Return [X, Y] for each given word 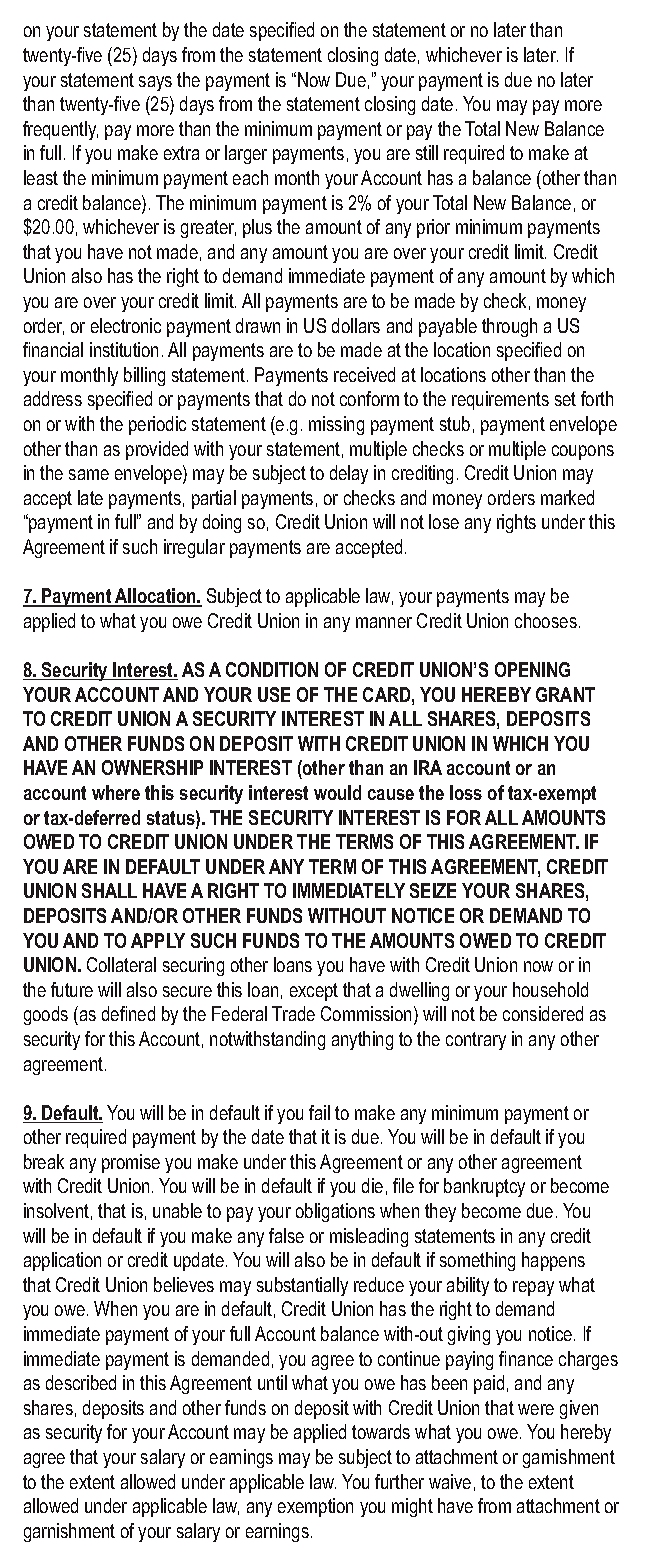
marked [567, 497]
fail [319, 1112]
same [89, 474]
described [81, 1382]
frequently [60, 130]
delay [349, 474]
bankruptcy [484, 1187]
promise [131, 1163]
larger [246, 154]
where [116, 792]
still [427, 152]
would [337, 792]
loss [466, 792]
